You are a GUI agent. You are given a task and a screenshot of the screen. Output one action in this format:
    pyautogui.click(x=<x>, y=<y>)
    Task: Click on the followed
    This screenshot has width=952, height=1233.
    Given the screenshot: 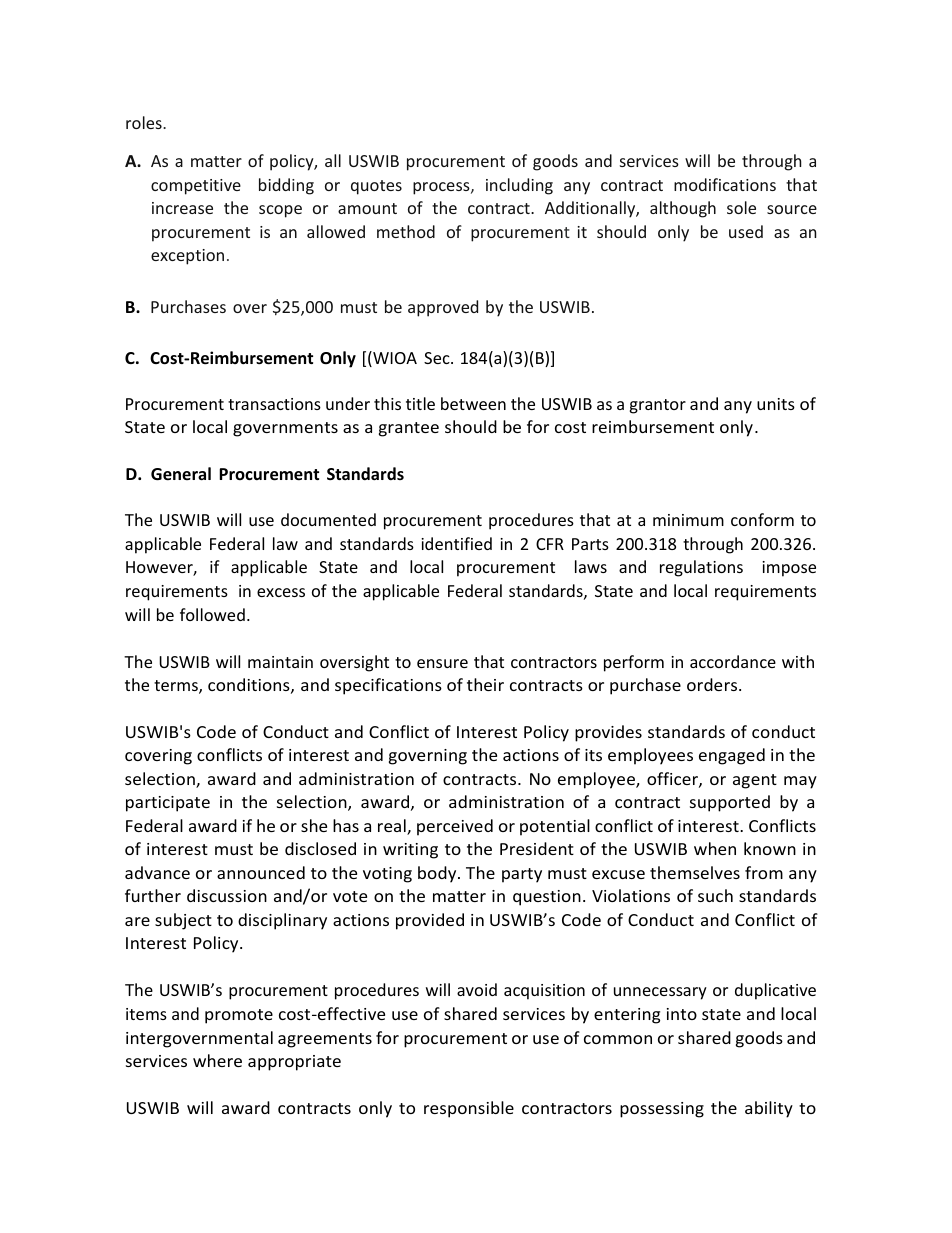 What is the action you would take?
    pyautogui.click(x=212, y=614)
